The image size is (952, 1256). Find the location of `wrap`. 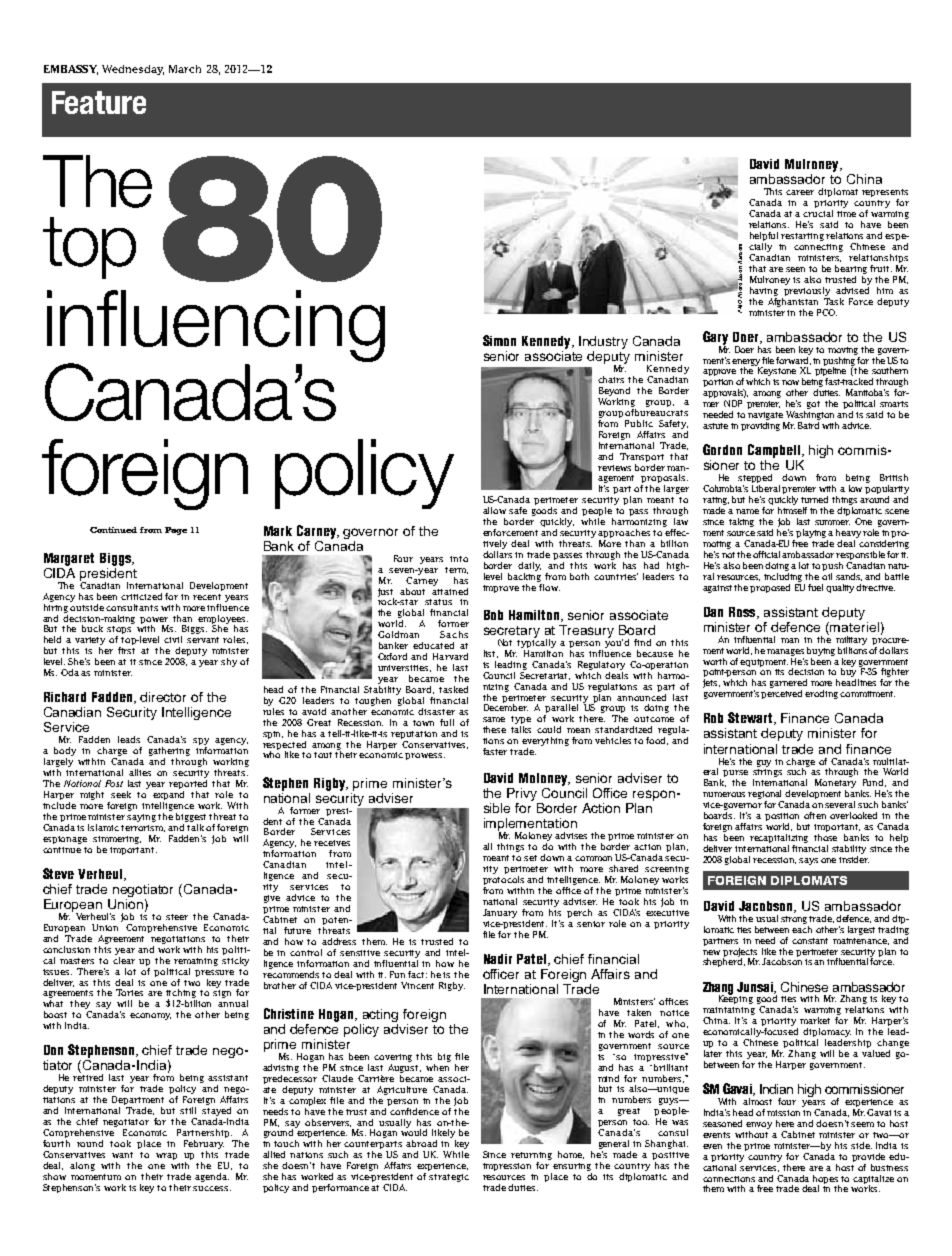

wrap is located at coordinates (166, 1156).
